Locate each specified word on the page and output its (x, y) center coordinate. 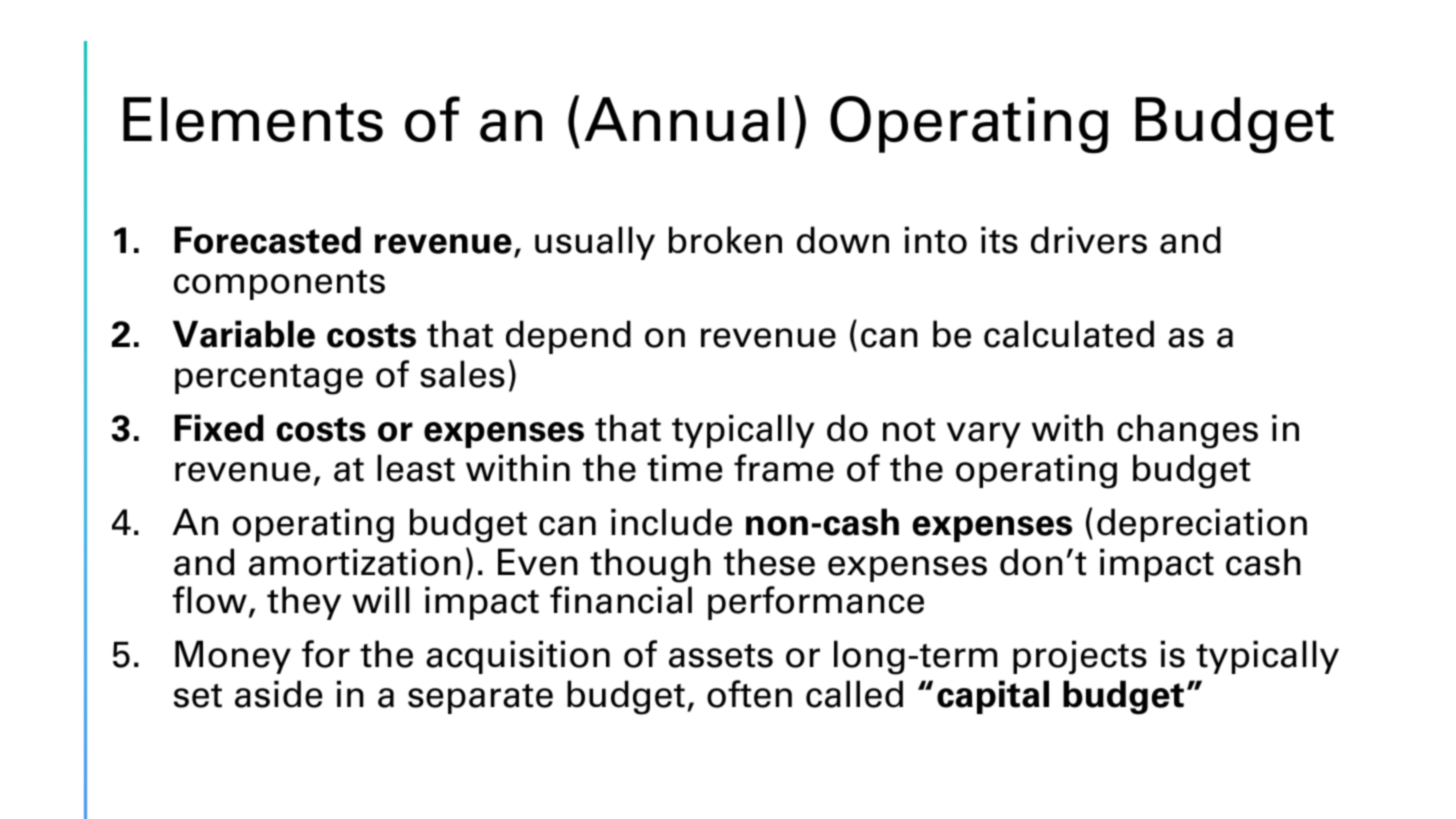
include (671, 522)
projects (1080, 657)
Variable (244, 334)
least (416, 468)
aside (278, 694)
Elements (253, 119)
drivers (1089, 240)
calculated (1069, 334)
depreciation (1202, 525)
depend (568, 337)
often (749, 694)
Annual (684, 119)
